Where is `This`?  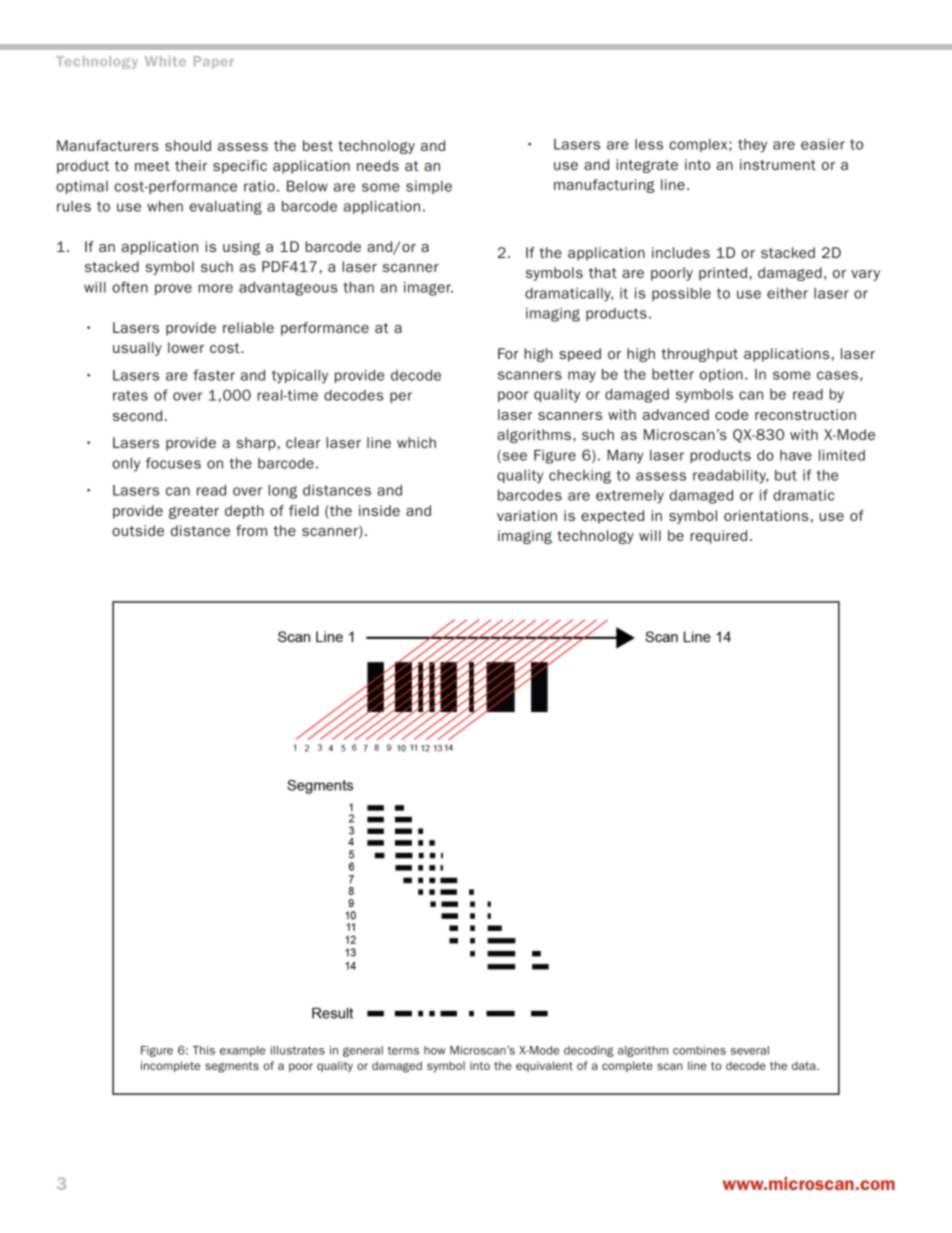
This is located at coordinates (204, 1050).
